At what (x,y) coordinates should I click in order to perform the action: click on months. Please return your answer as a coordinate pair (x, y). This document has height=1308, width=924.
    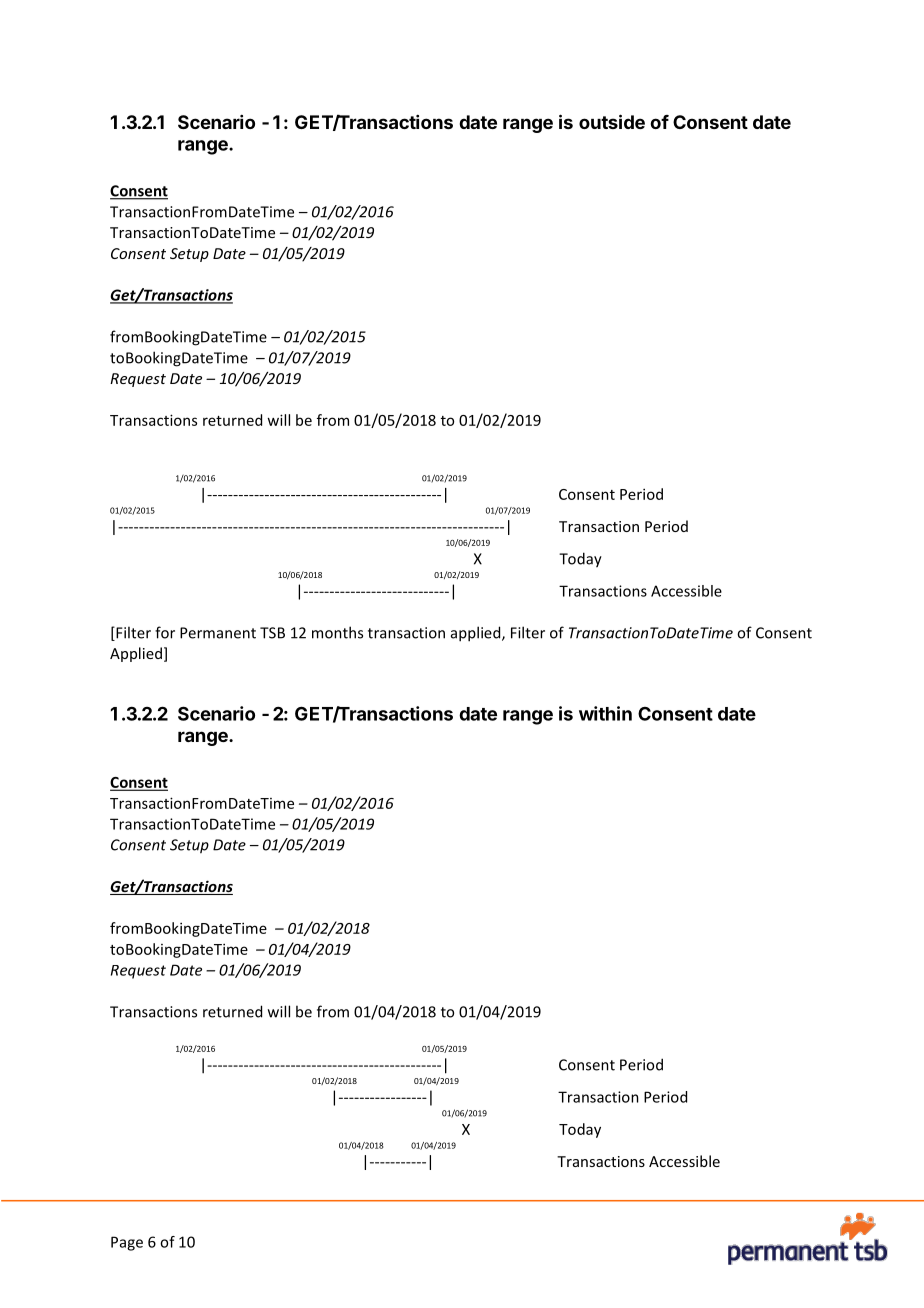
    Looking at the image, I should click on (337, 632).
